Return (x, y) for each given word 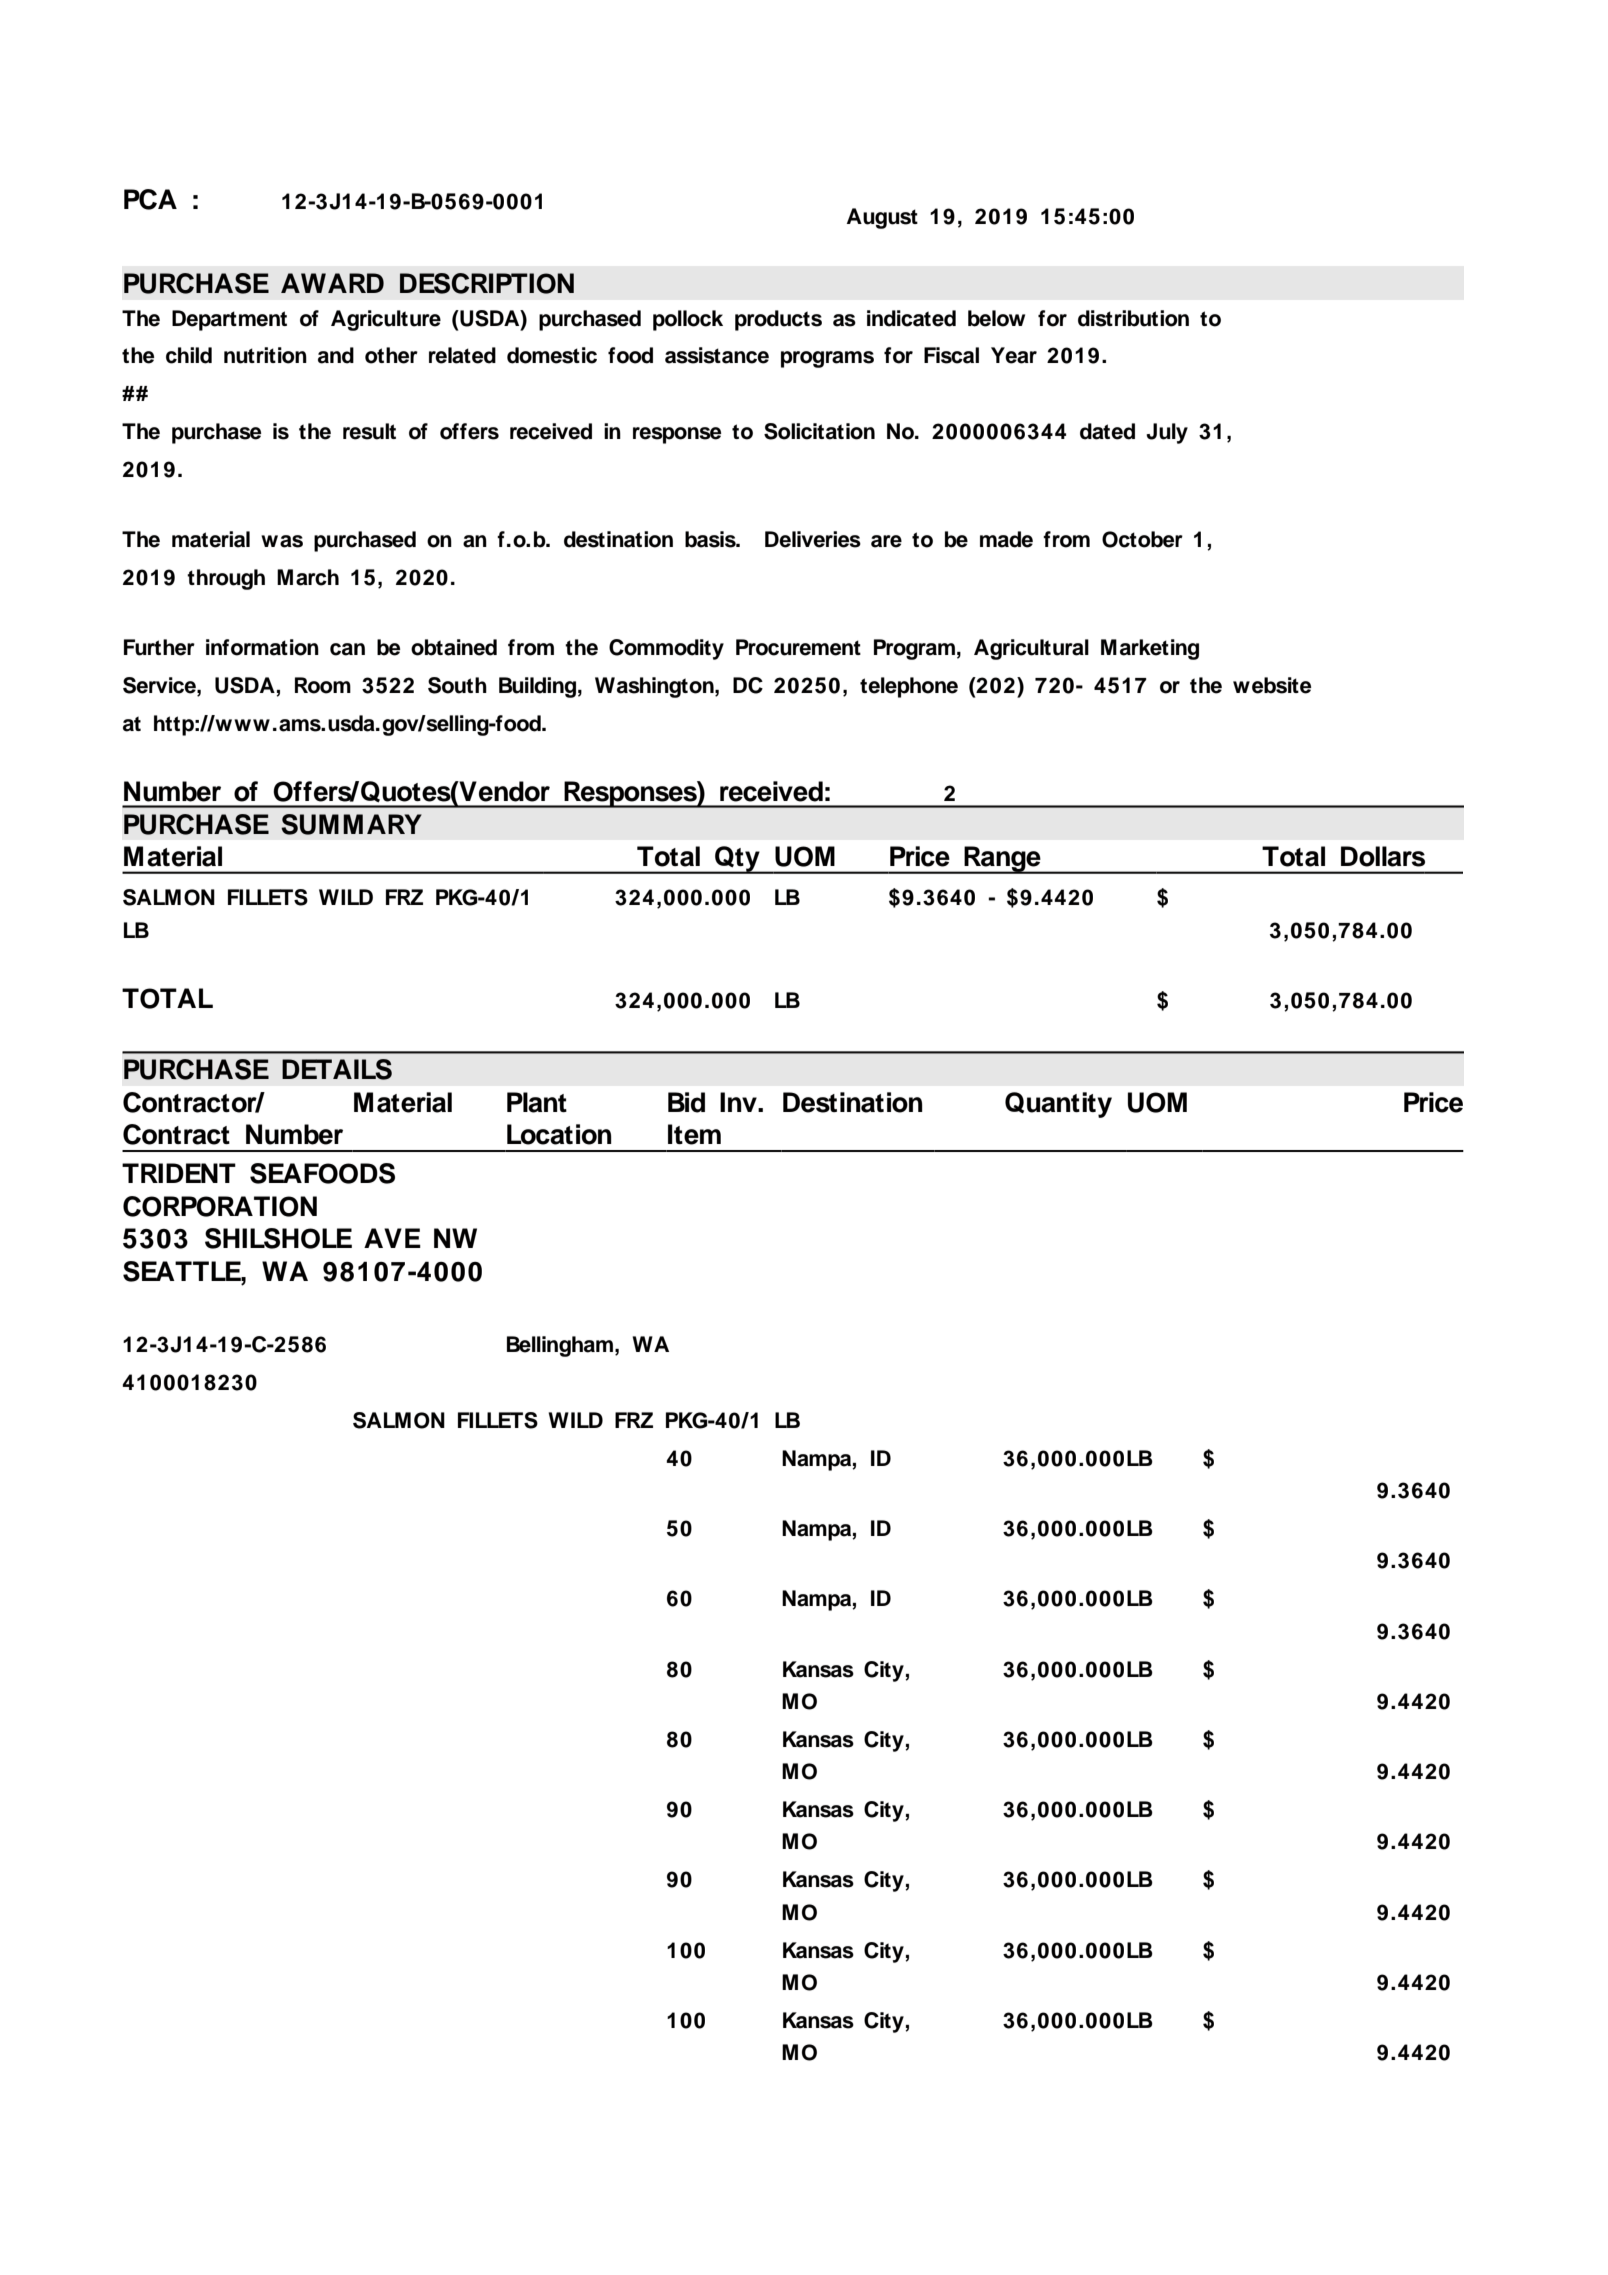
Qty (737, 860)
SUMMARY (351, 824)
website (1272, 685)
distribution (1133, 318)
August (882, 218)
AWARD (332, 283)
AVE (392, 1238)
